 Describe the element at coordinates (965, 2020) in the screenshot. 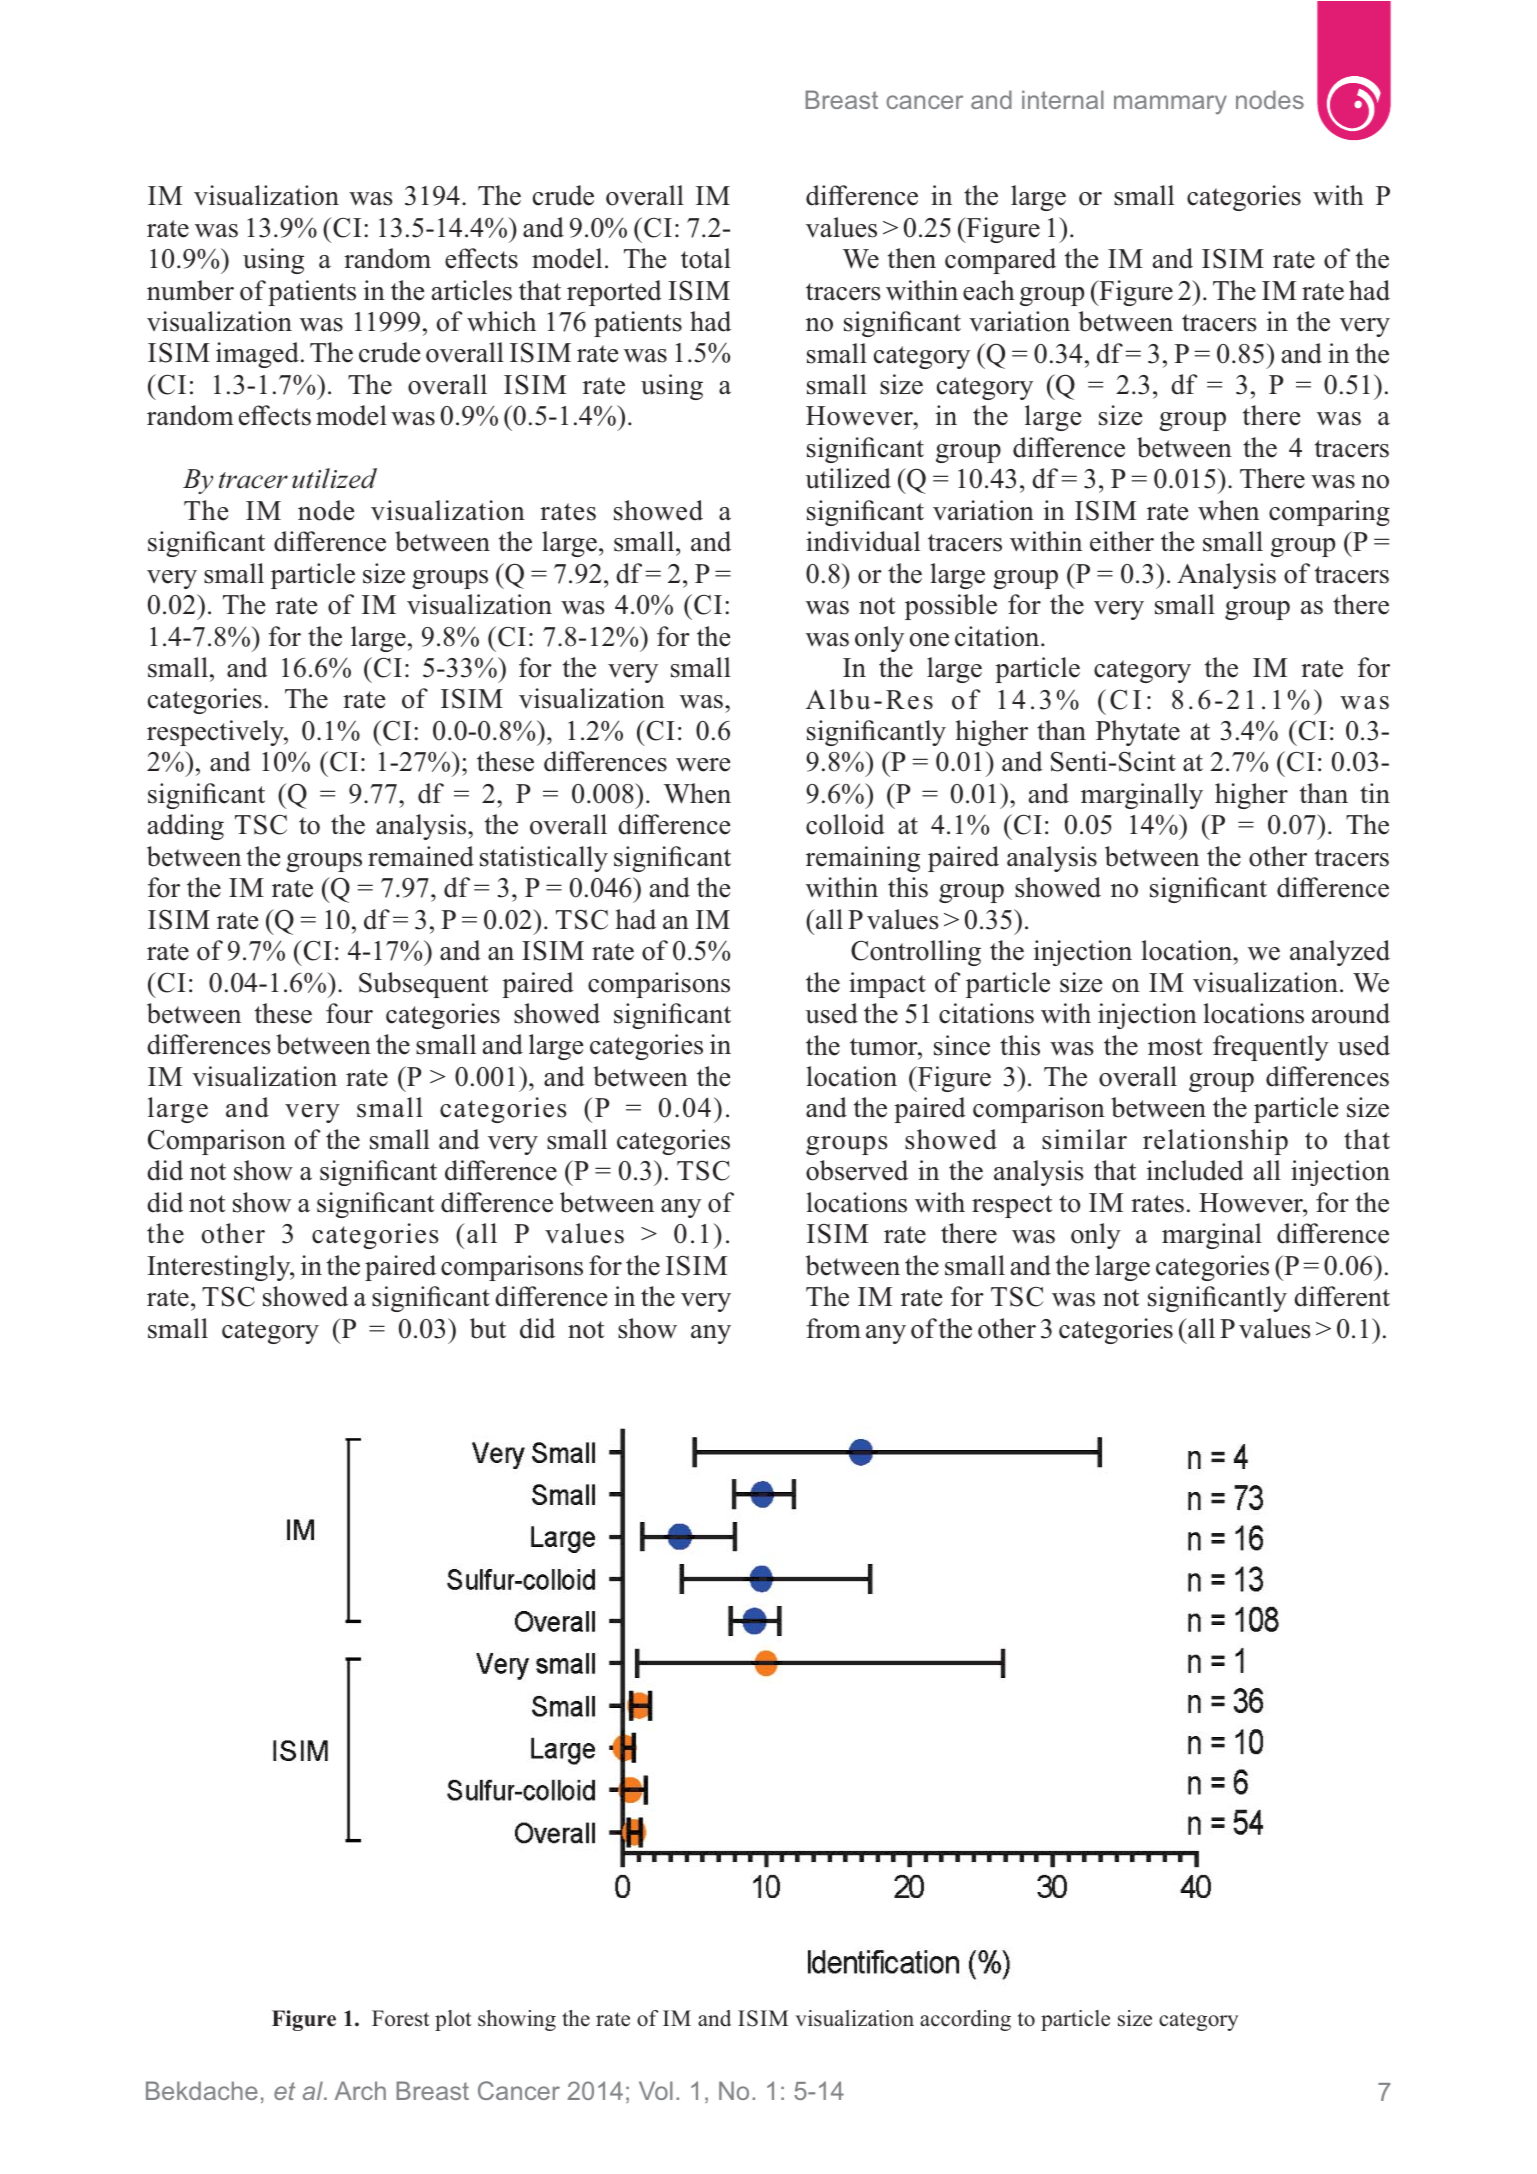

I see `according` at that location.
